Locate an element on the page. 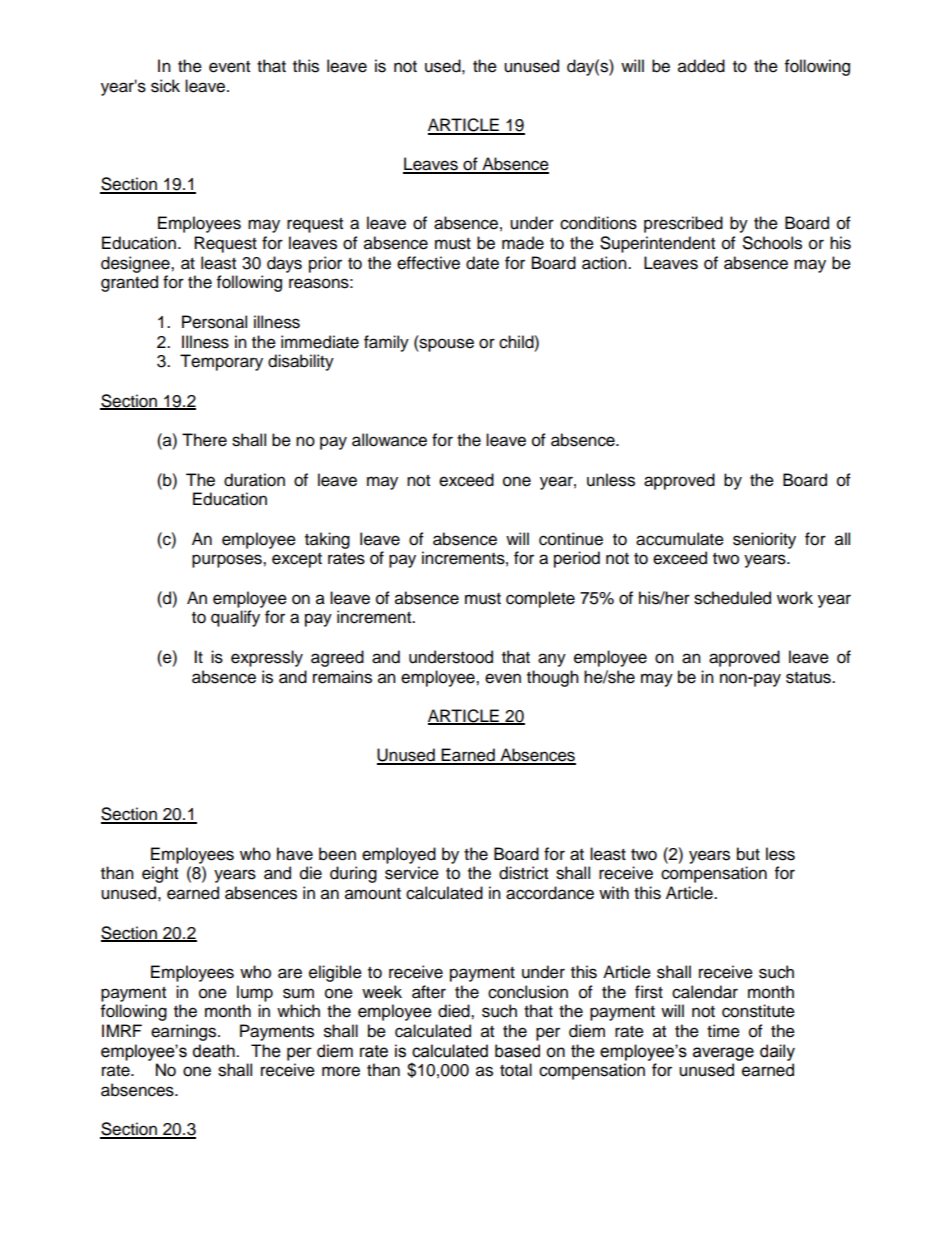 Image resolution: width=952 pixels, height=1233 pixels. made is located at coordinates (523, 243).
